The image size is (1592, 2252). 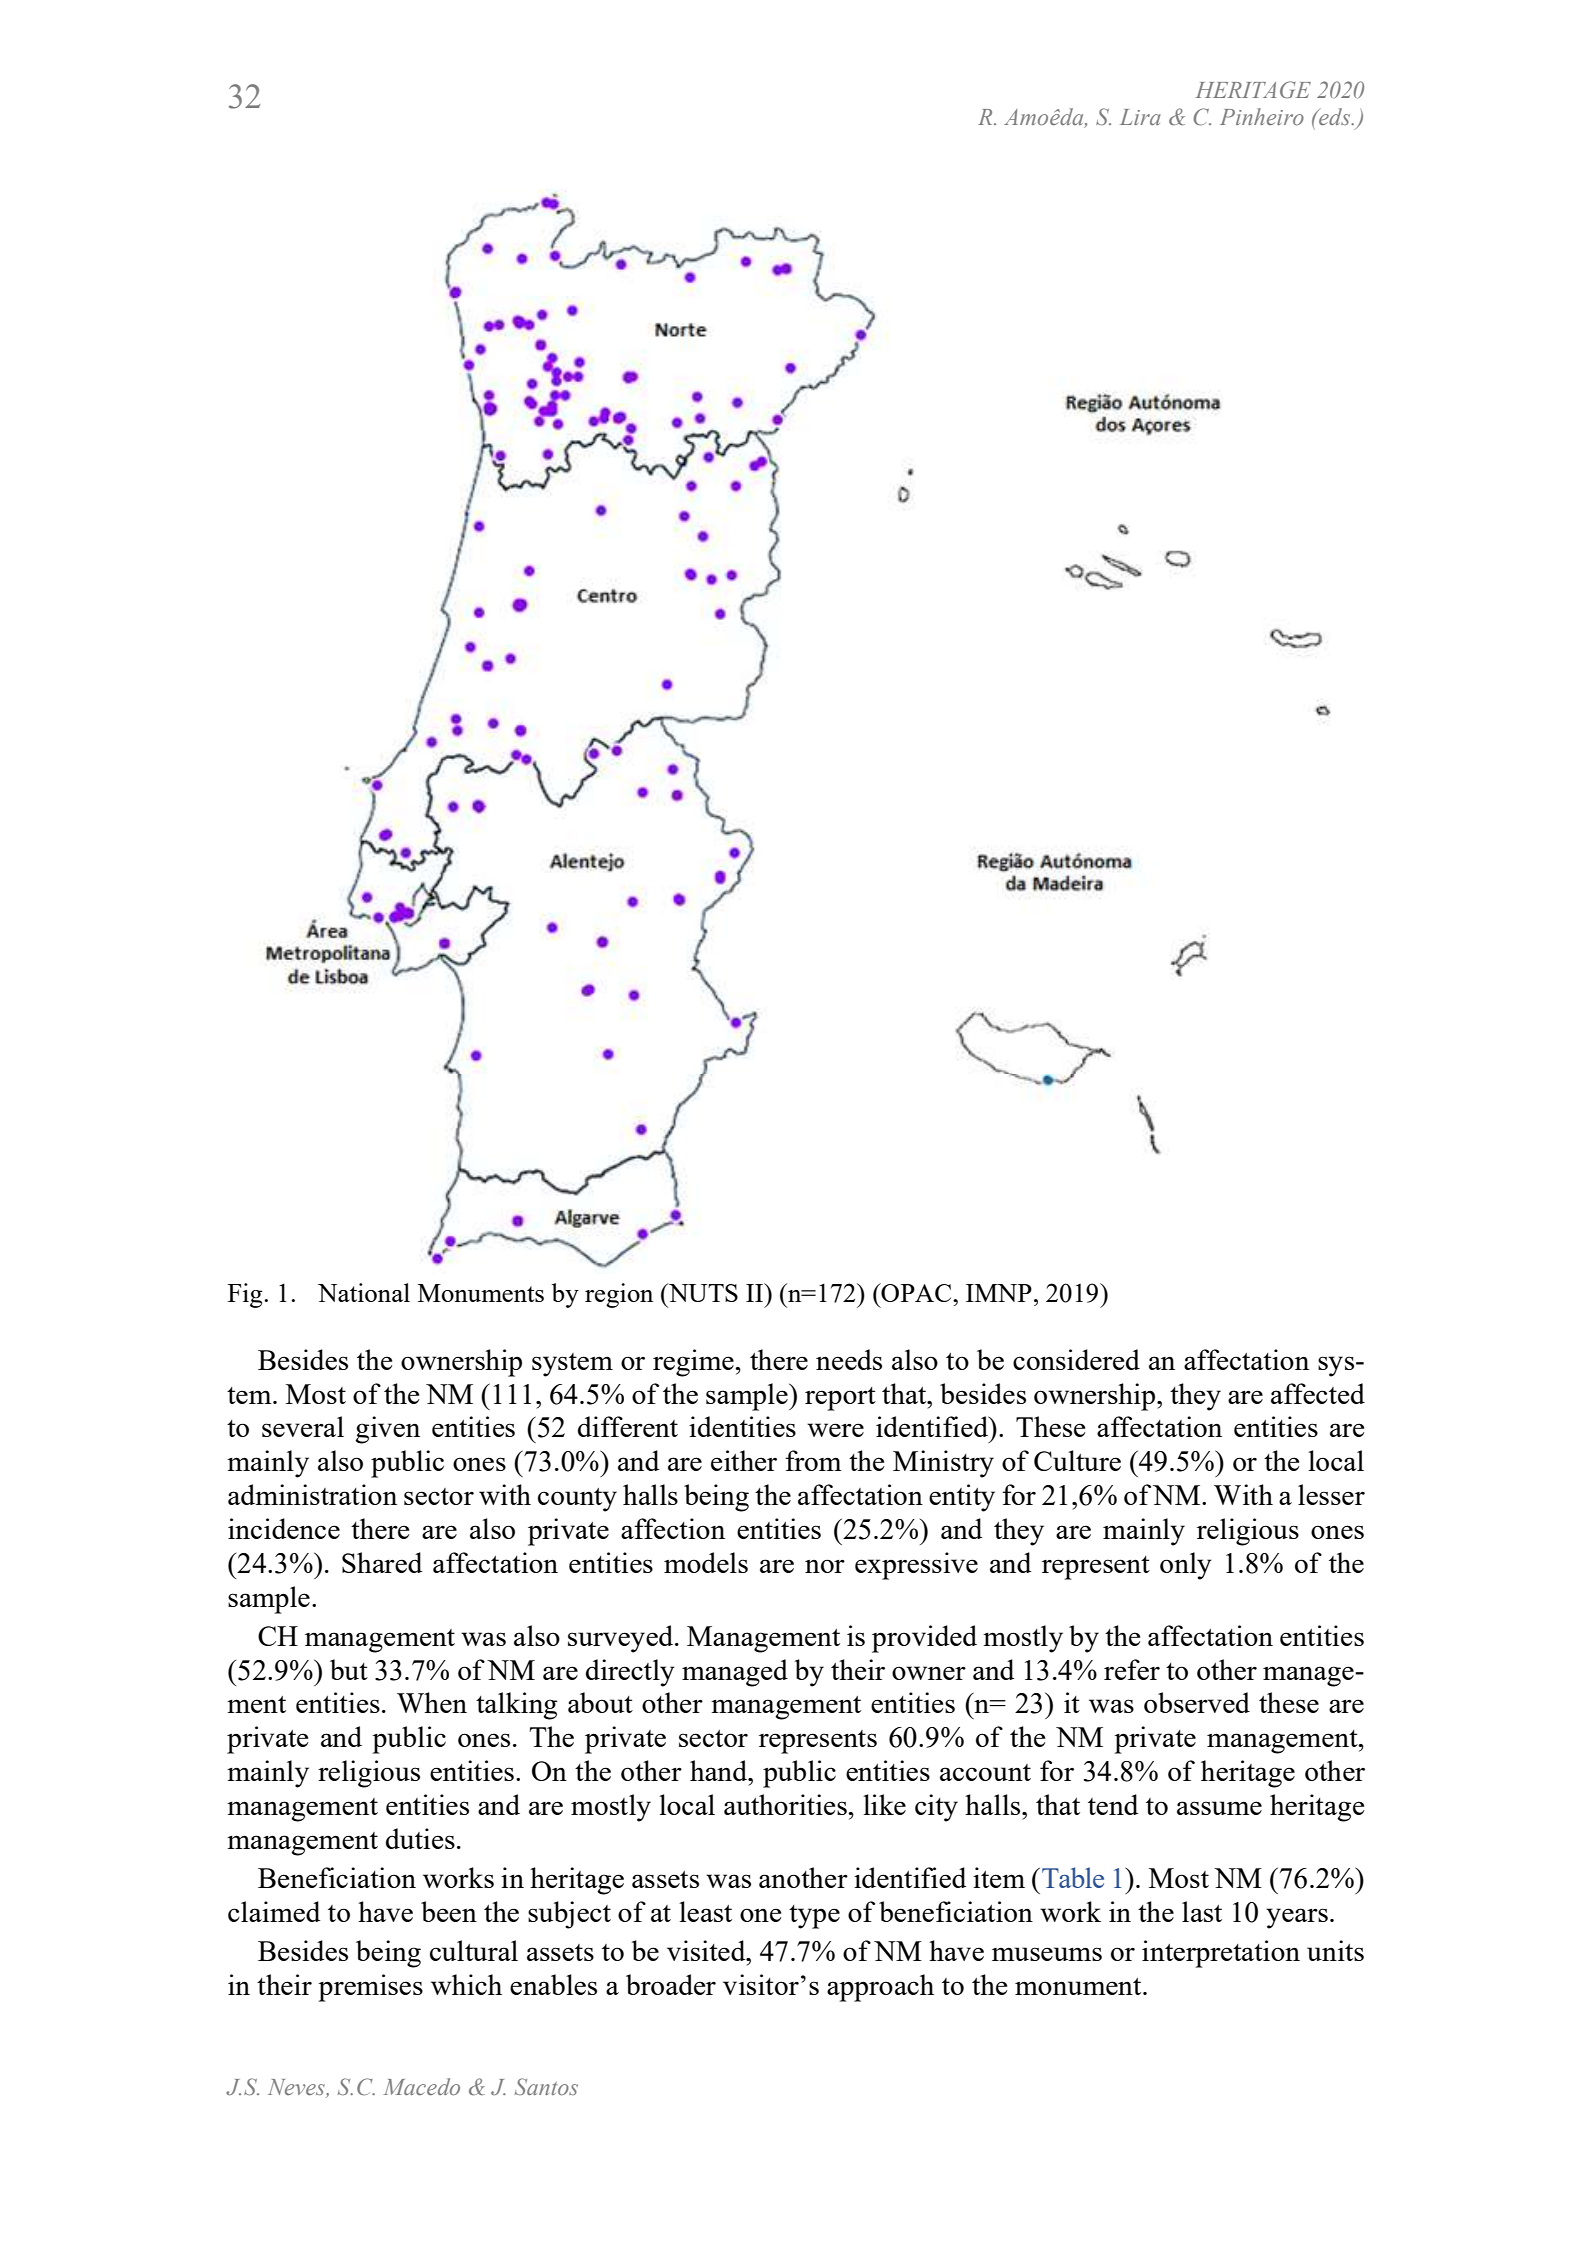 What do you see at coordinates (1076, 1359) in the screenshot?
I see `considered` at bounding box center [1076, 1359].
